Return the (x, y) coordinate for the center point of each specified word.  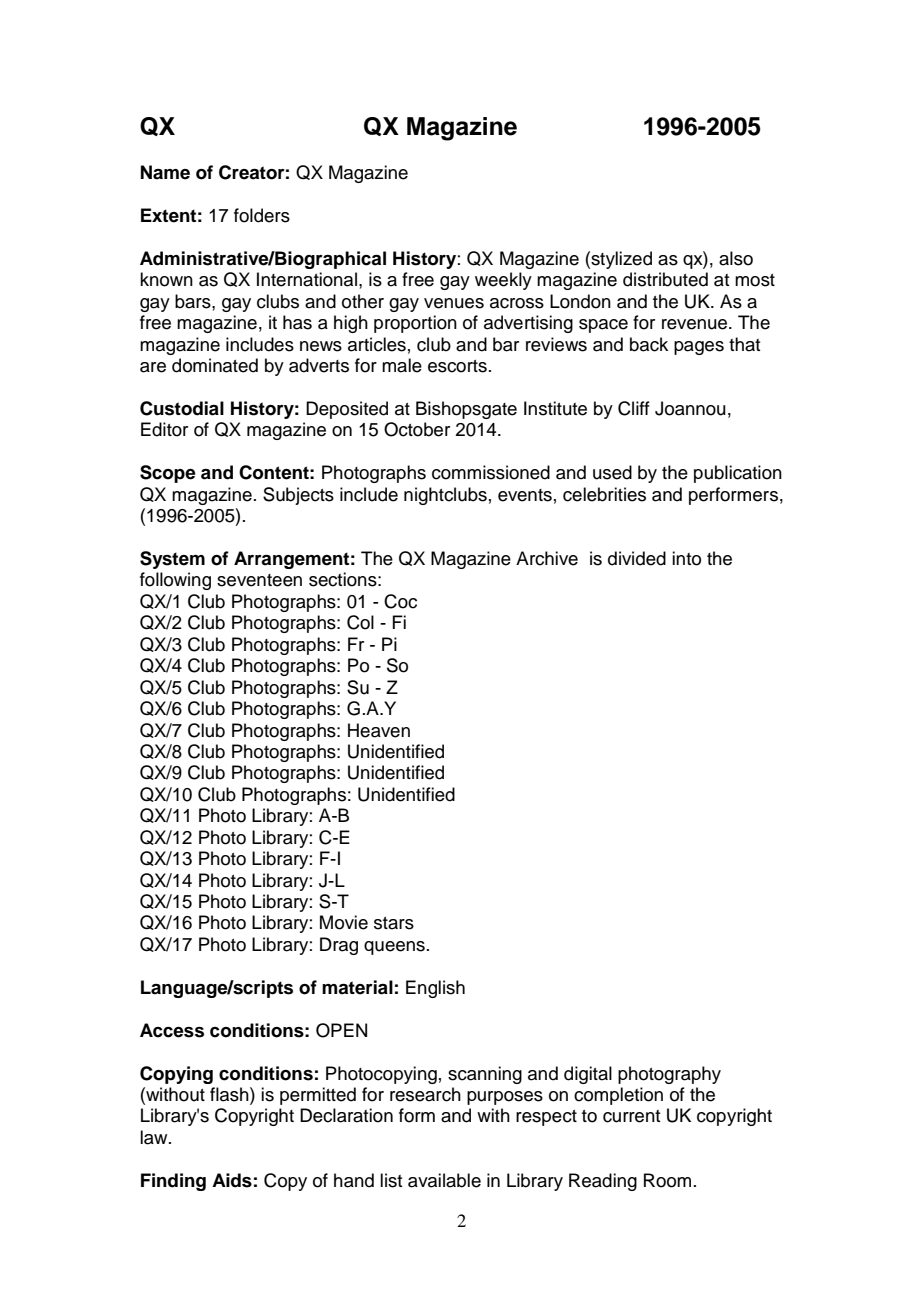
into (686, 558)
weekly (503, 281)
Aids (232, 1180)
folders (262, 215)
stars (394, 923)
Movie (344, 922)
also (736, 258)
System (172, 560)
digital (588, 1075)
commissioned (491, 472)
